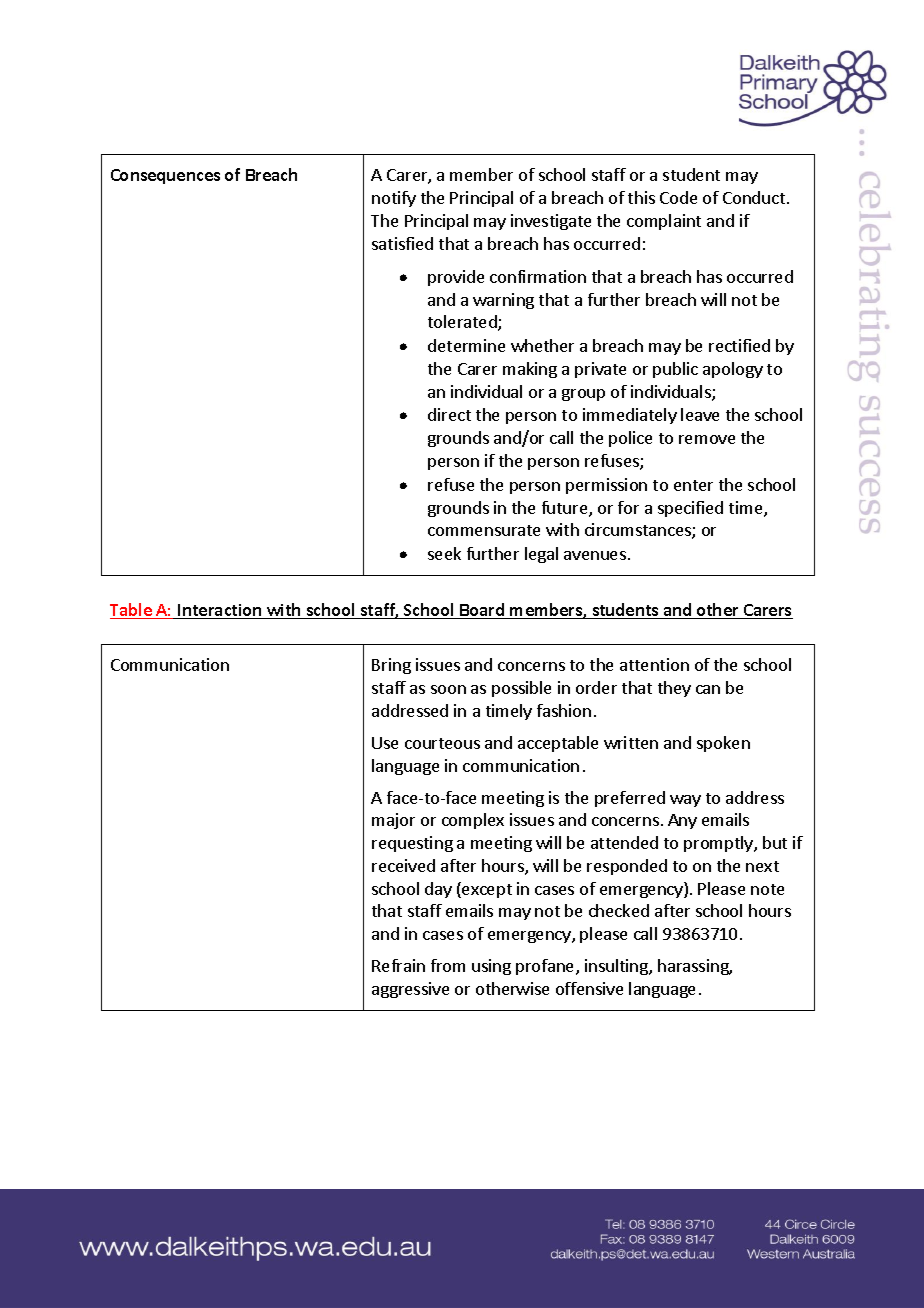 The height and width of the screenshot is (1308, 924). I want to click on Interaction, so click(220, 611).
